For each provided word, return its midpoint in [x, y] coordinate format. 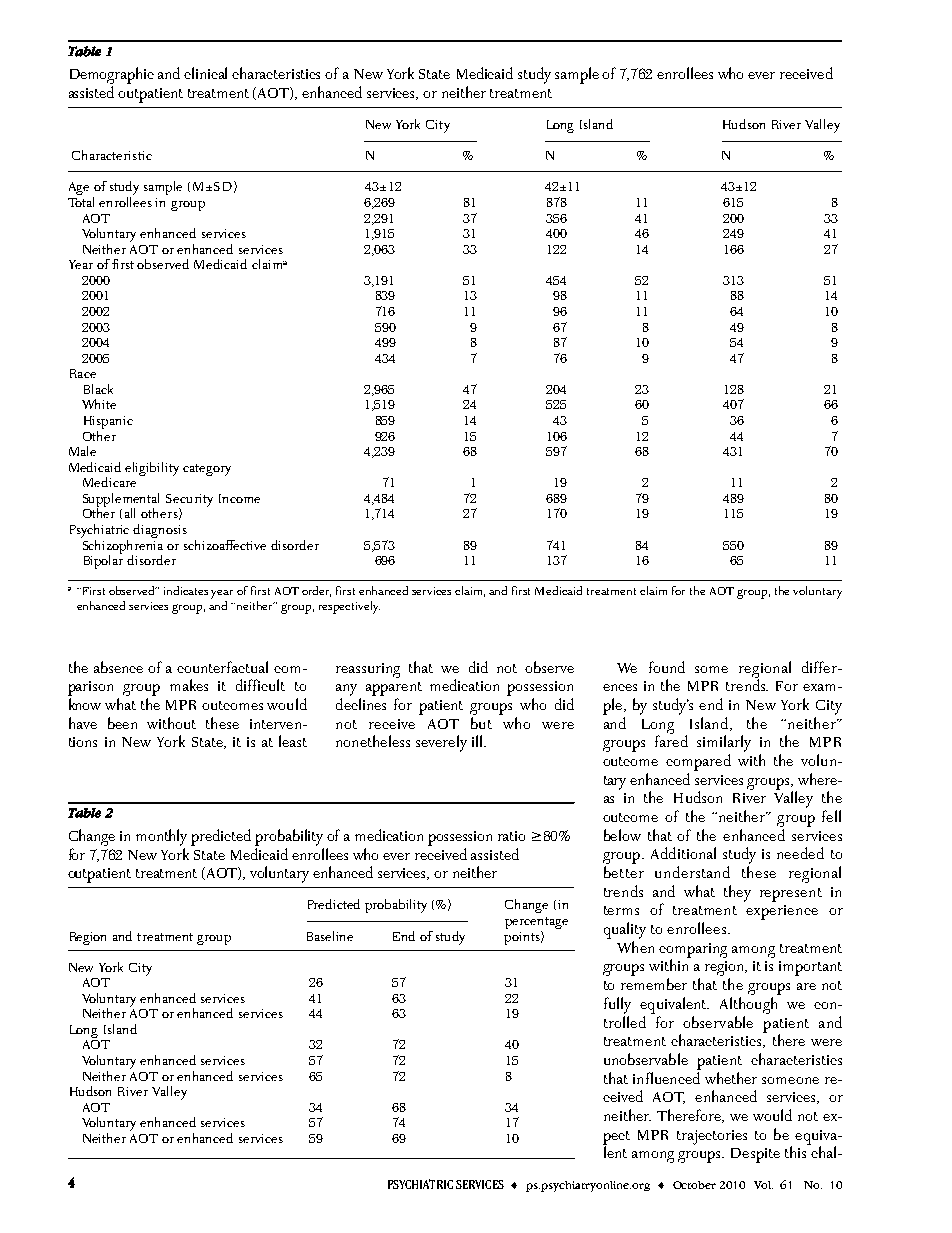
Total [81, 200]
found [667, 667]
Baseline [330, 936]
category [207, 470]
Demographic [112, 75]
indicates [186, 590]
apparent [394, 689]
